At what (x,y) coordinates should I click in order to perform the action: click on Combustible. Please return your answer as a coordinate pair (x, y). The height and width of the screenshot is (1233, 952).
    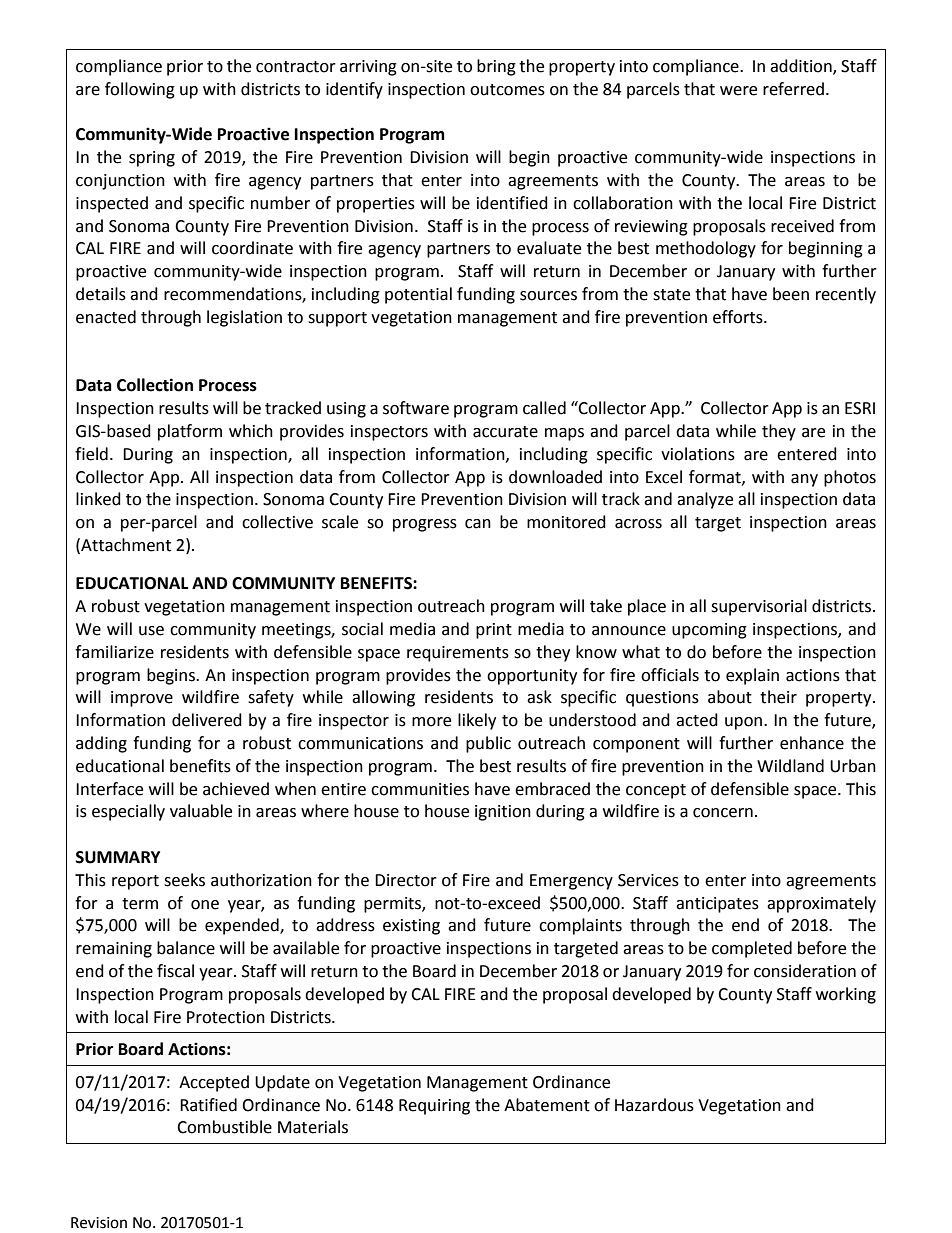
    Looking at the image, I should click on (224, 1127).
